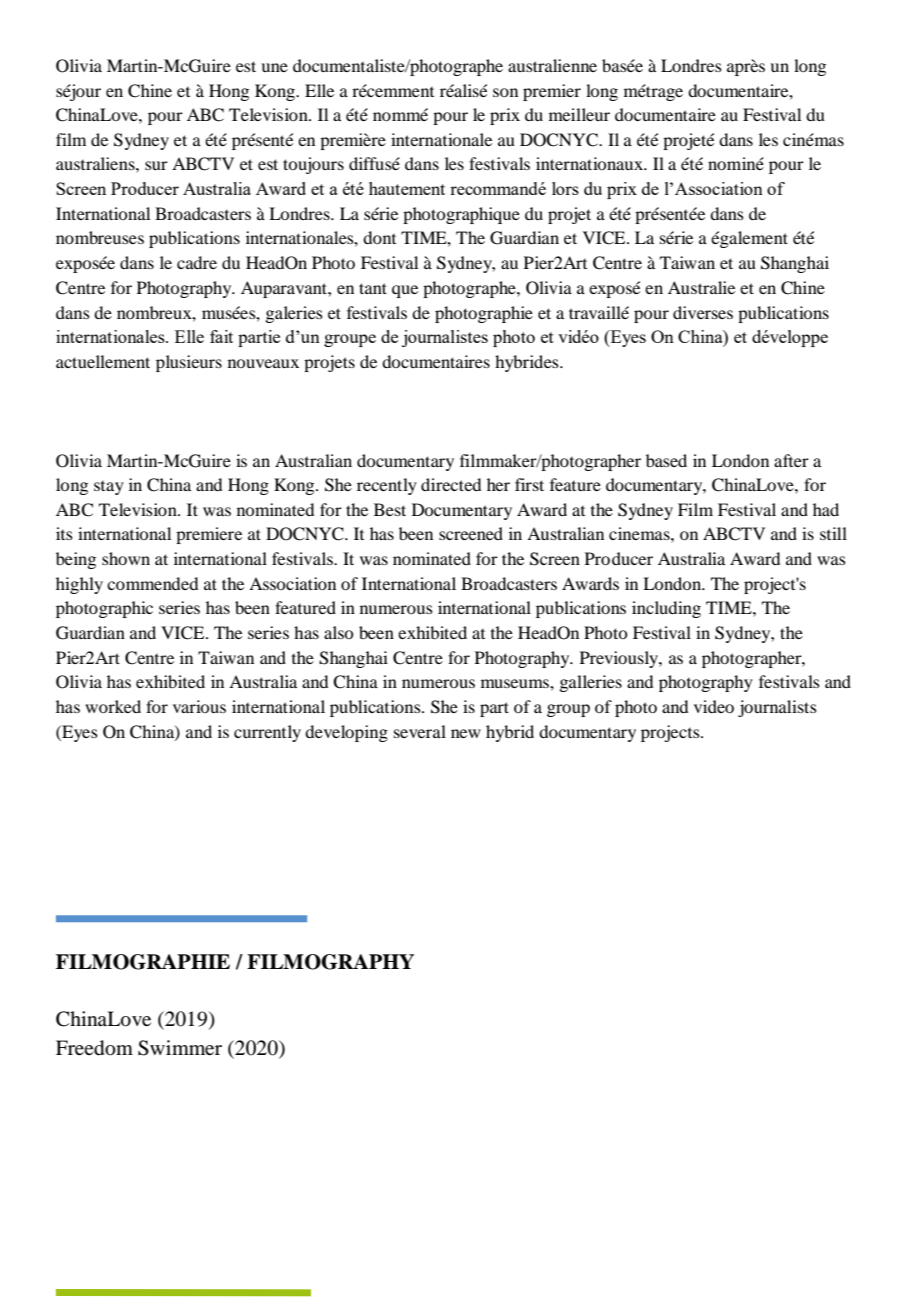 The image size is (924, 1308). What do you see at coordinates (390, 509) in the image?
I see `Best` at bounding box center [390, 509].
